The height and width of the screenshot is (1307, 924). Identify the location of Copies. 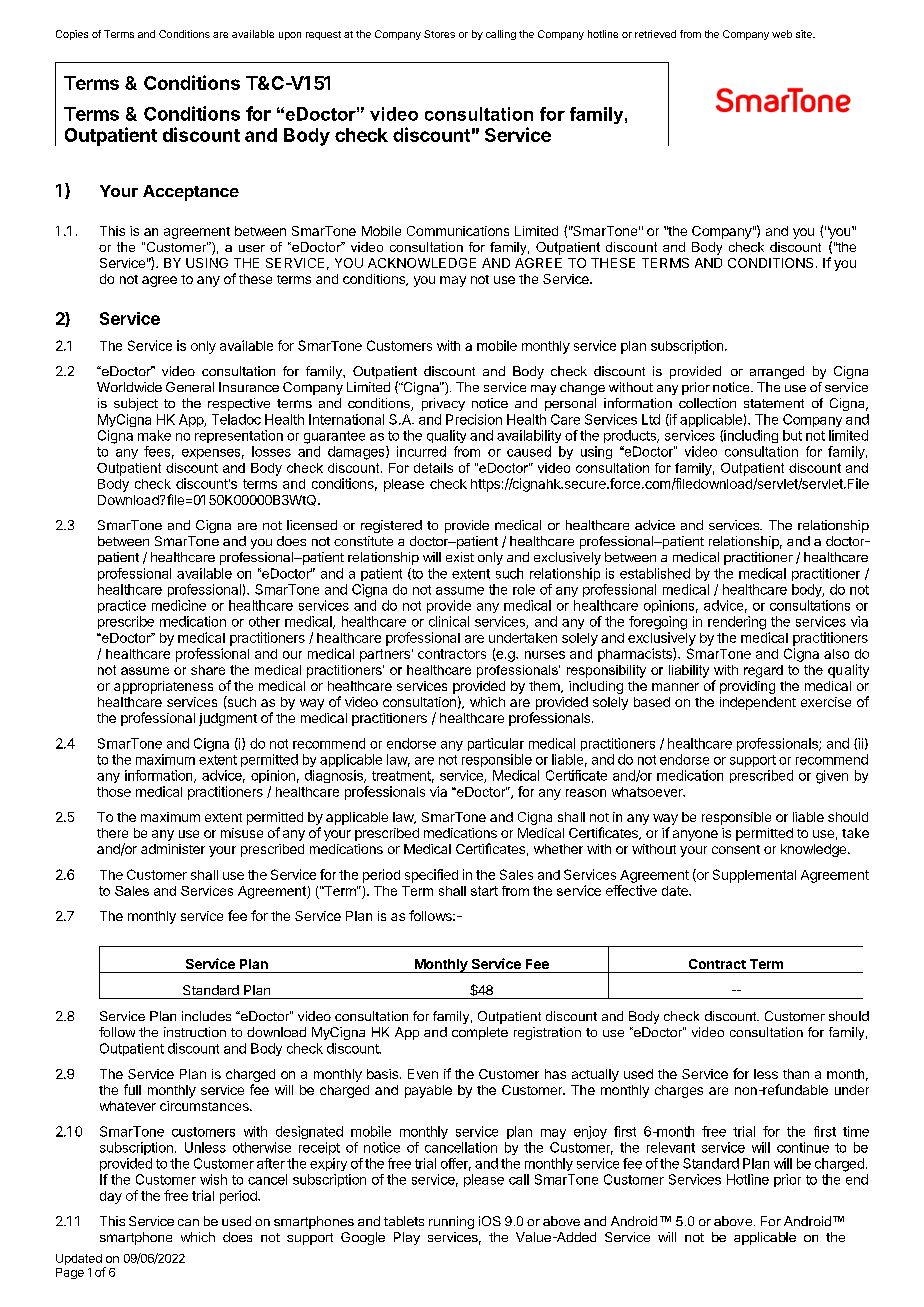
(72, 35).
